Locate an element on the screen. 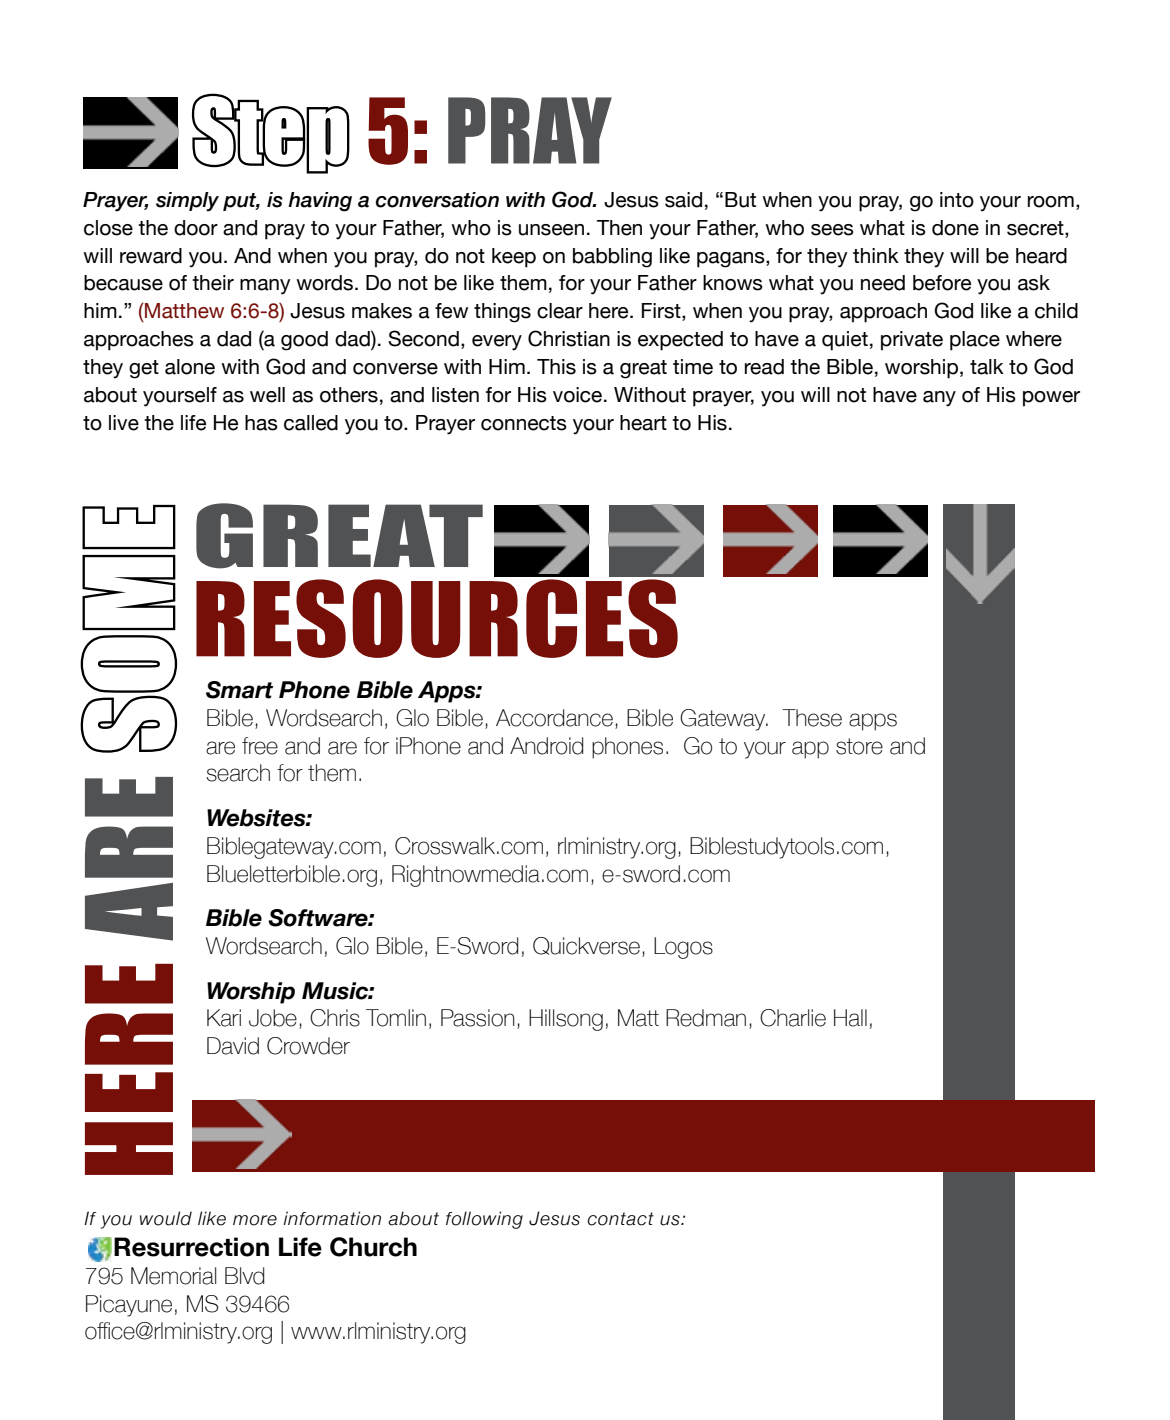 The width and height of the screenshot is (1170, 1420). free is located at coordinates (260, 746).
